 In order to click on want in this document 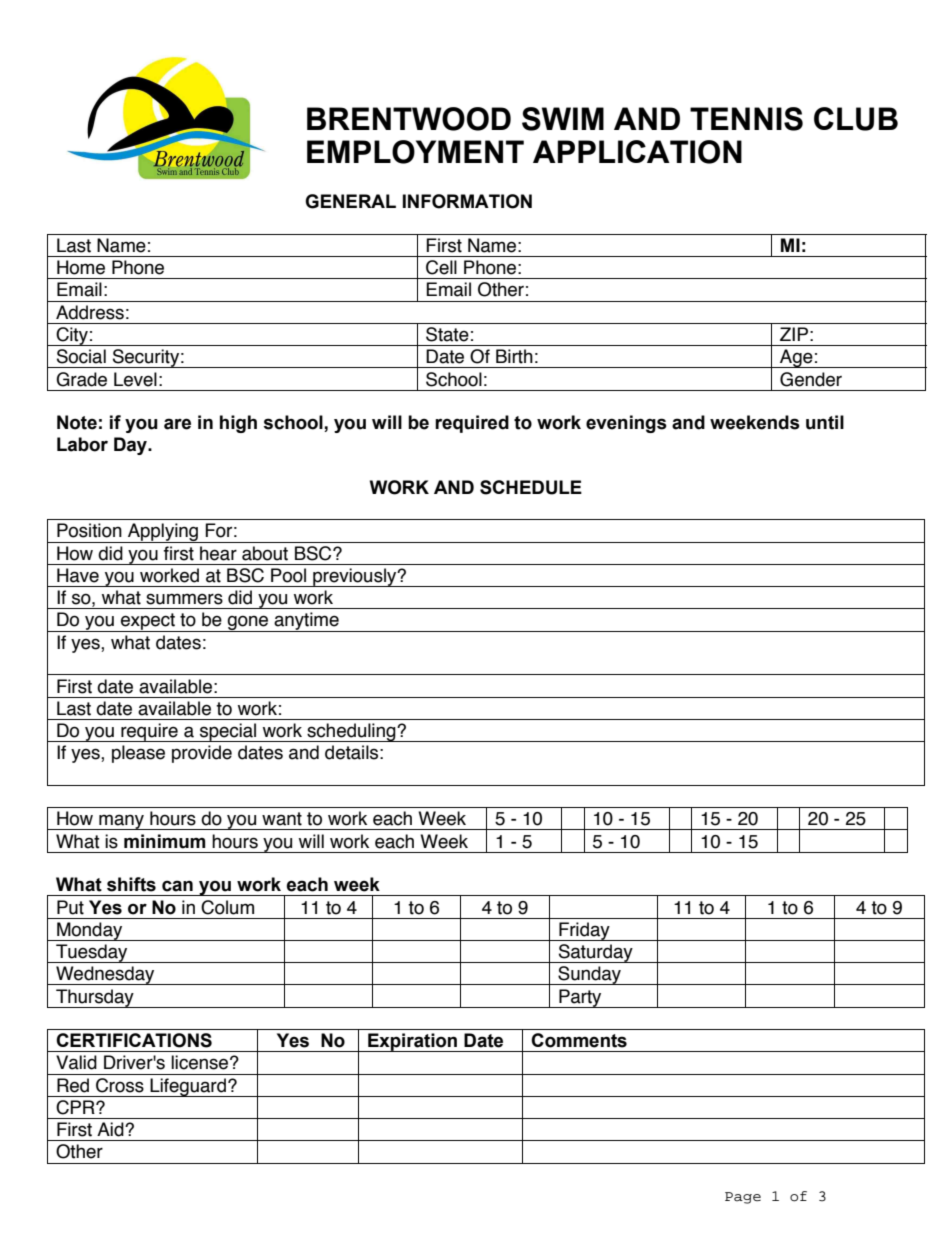, I will do `click(282, 819)`.
